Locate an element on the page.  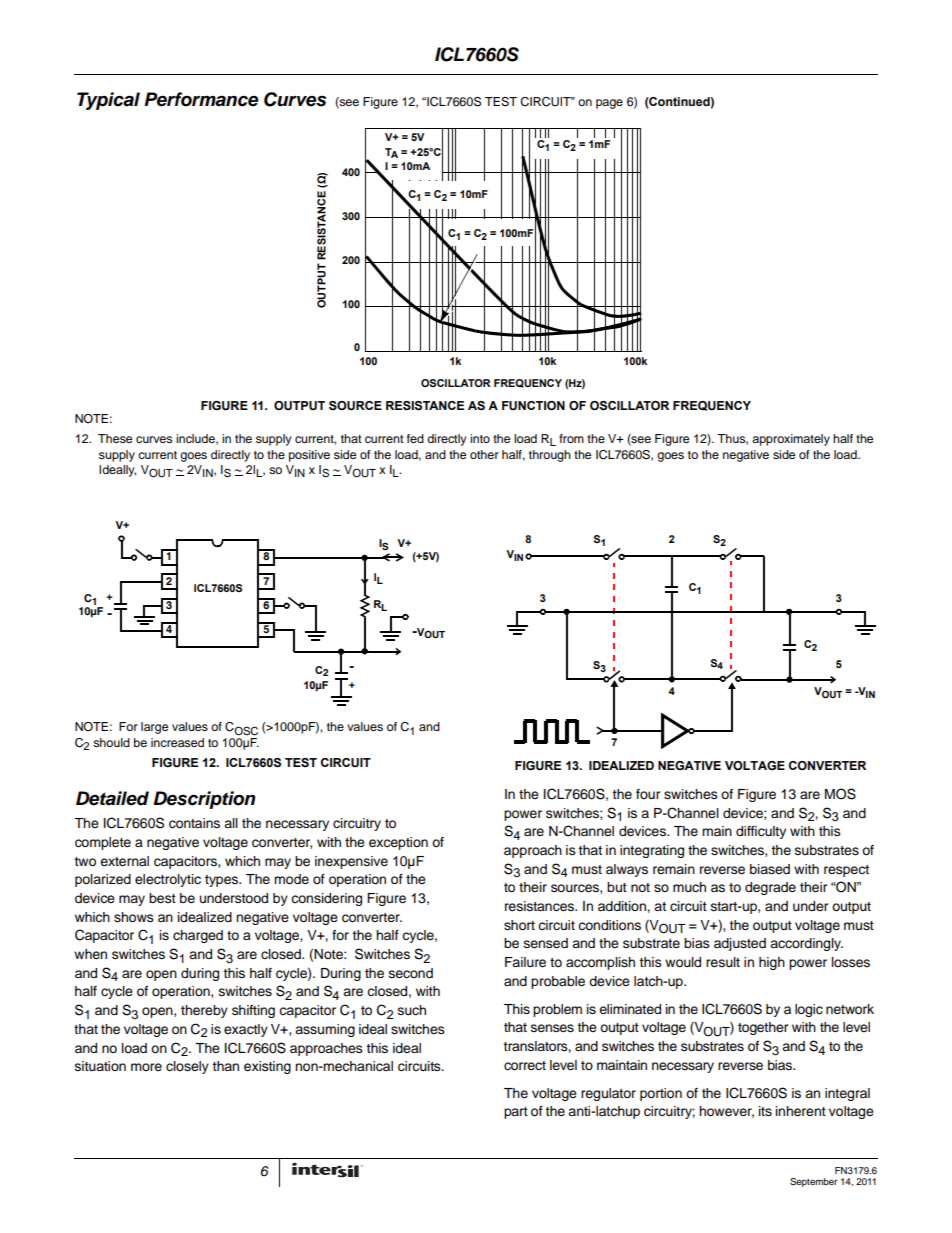
large is located at coordinates (154, 728).
